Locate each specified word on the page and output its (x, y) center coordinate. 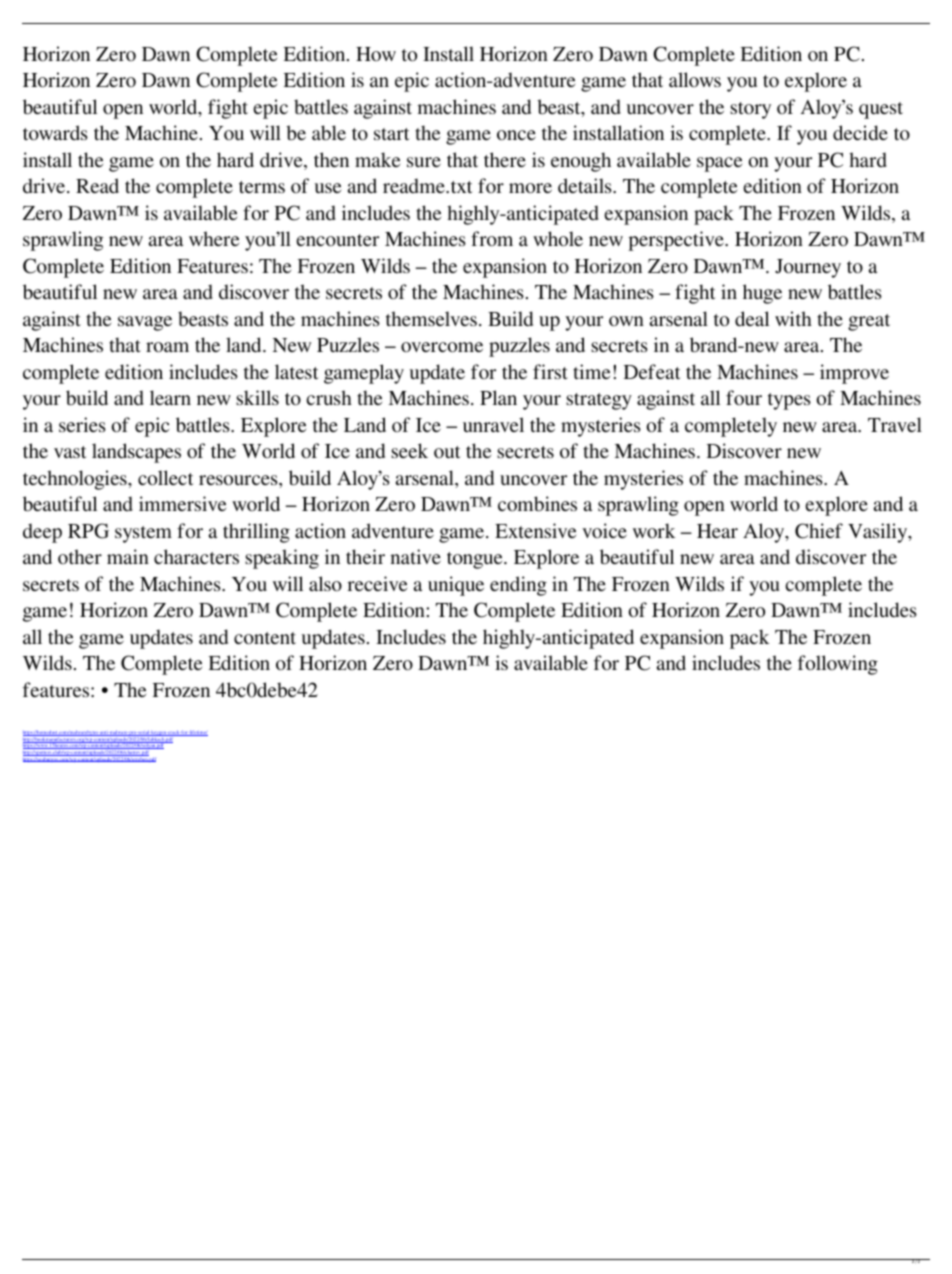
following (838, 665)
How (376, 54)
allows (695, 79)
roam (167, 347)
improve (854, 374)
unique (456, 586)
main (128, 556)
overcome (442, 347)
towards (55, 132)
